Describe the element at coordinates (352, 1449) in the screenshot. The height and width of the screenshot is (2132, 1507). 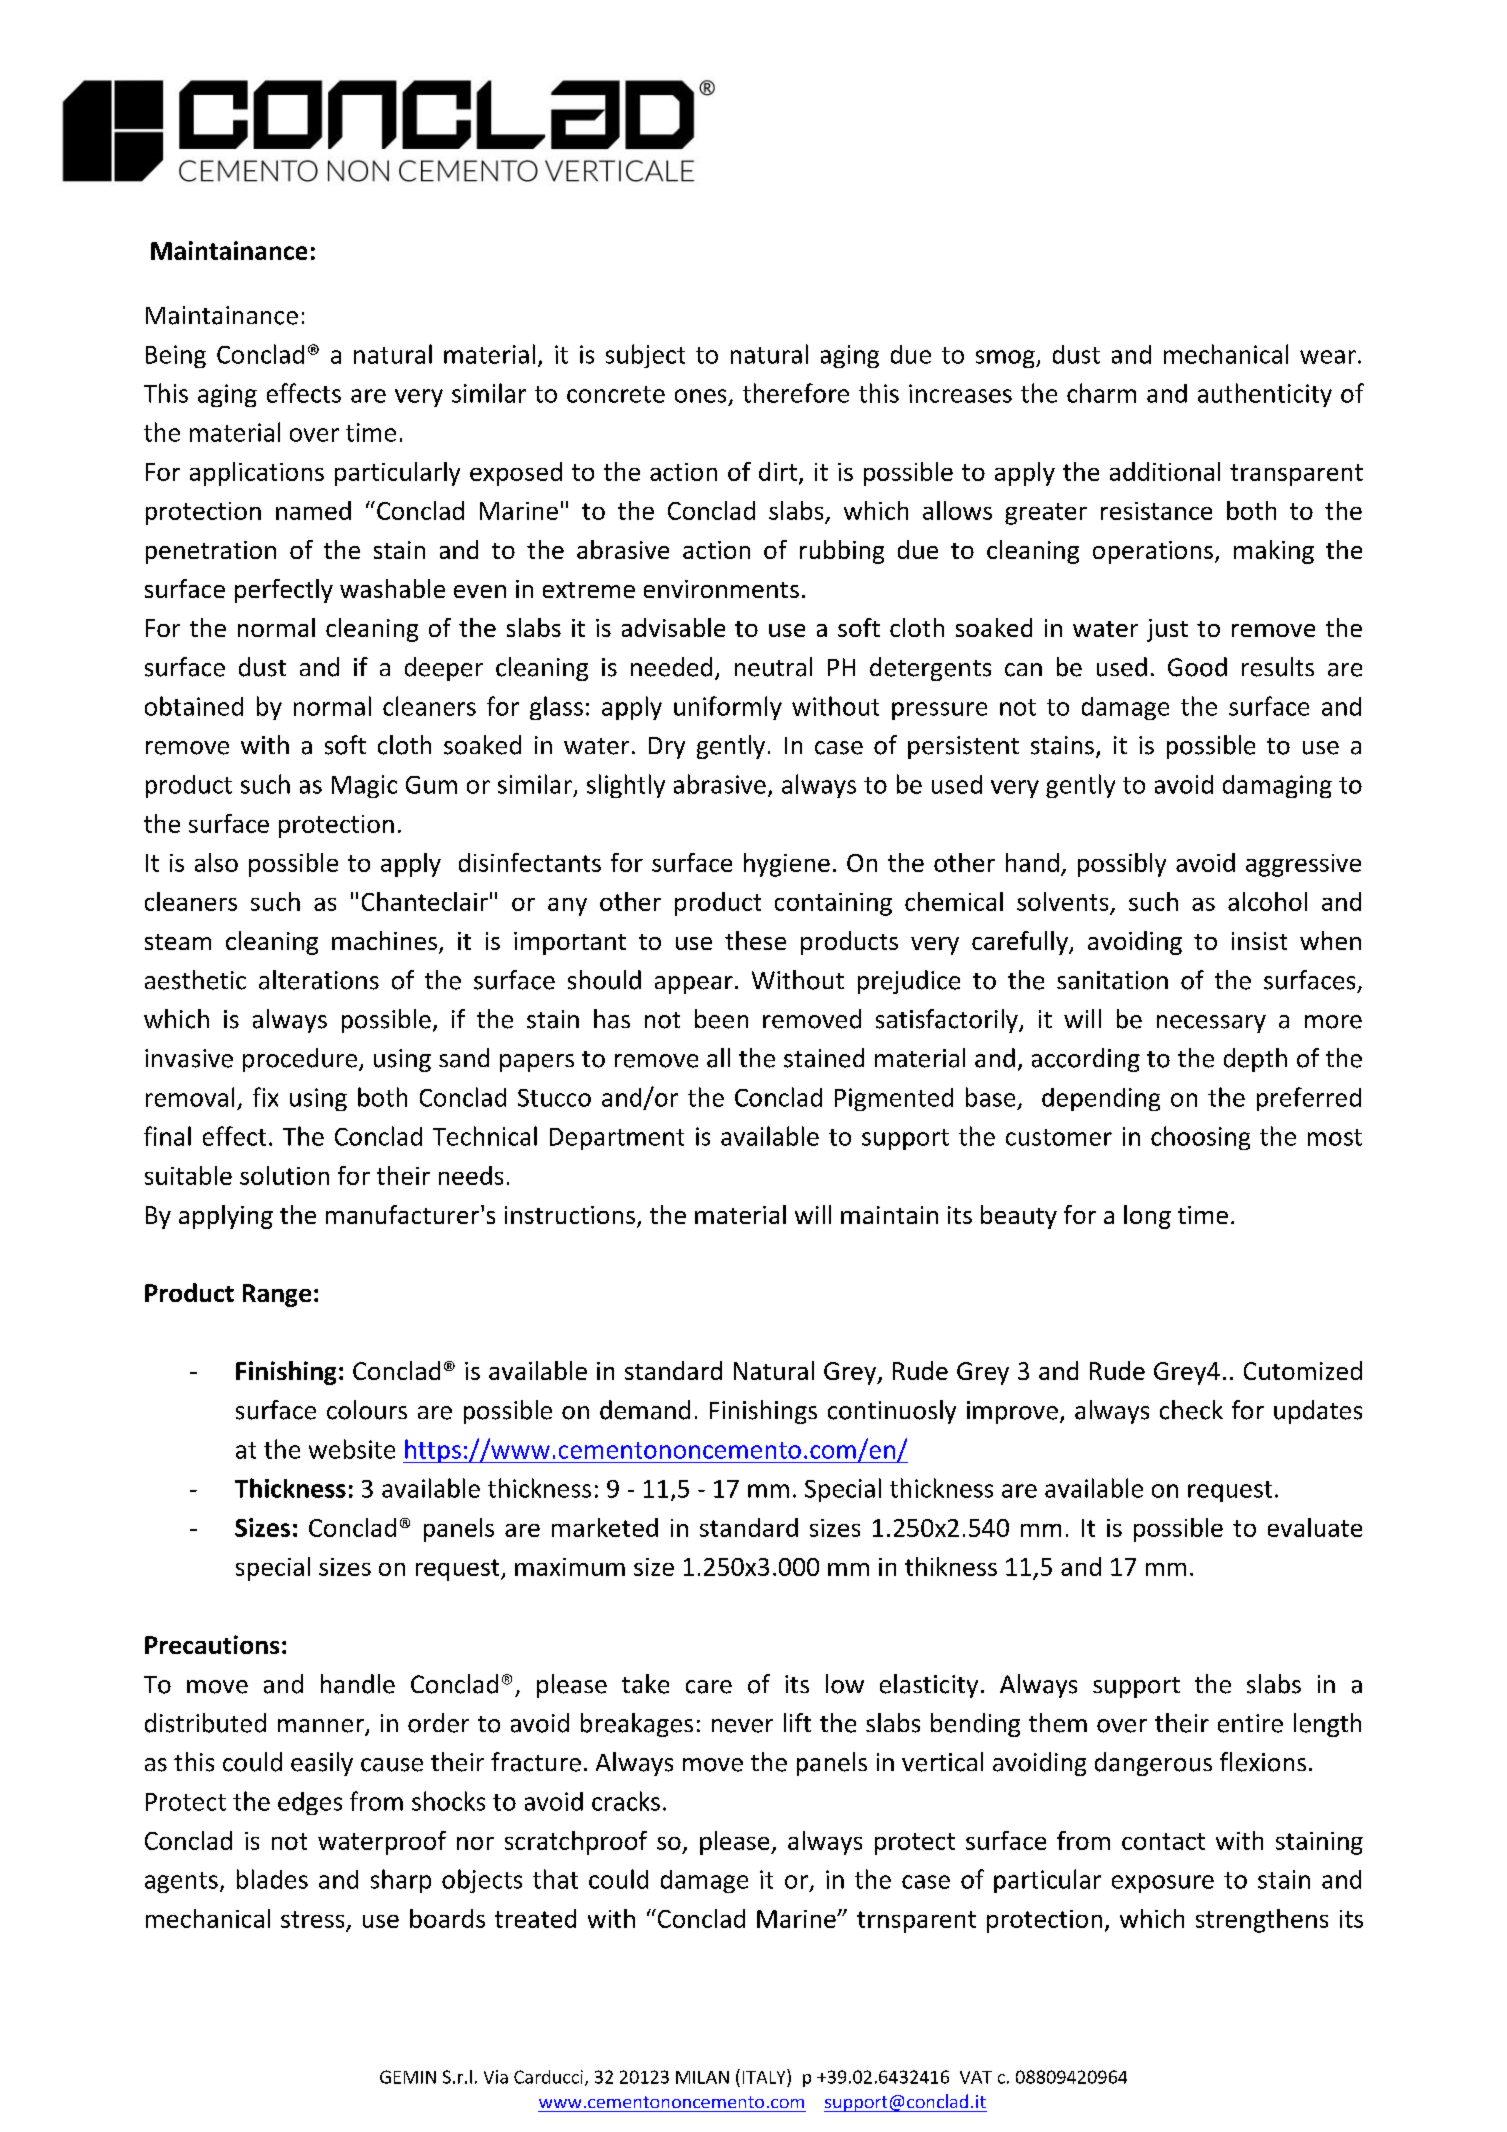
I see `website` at that location.
